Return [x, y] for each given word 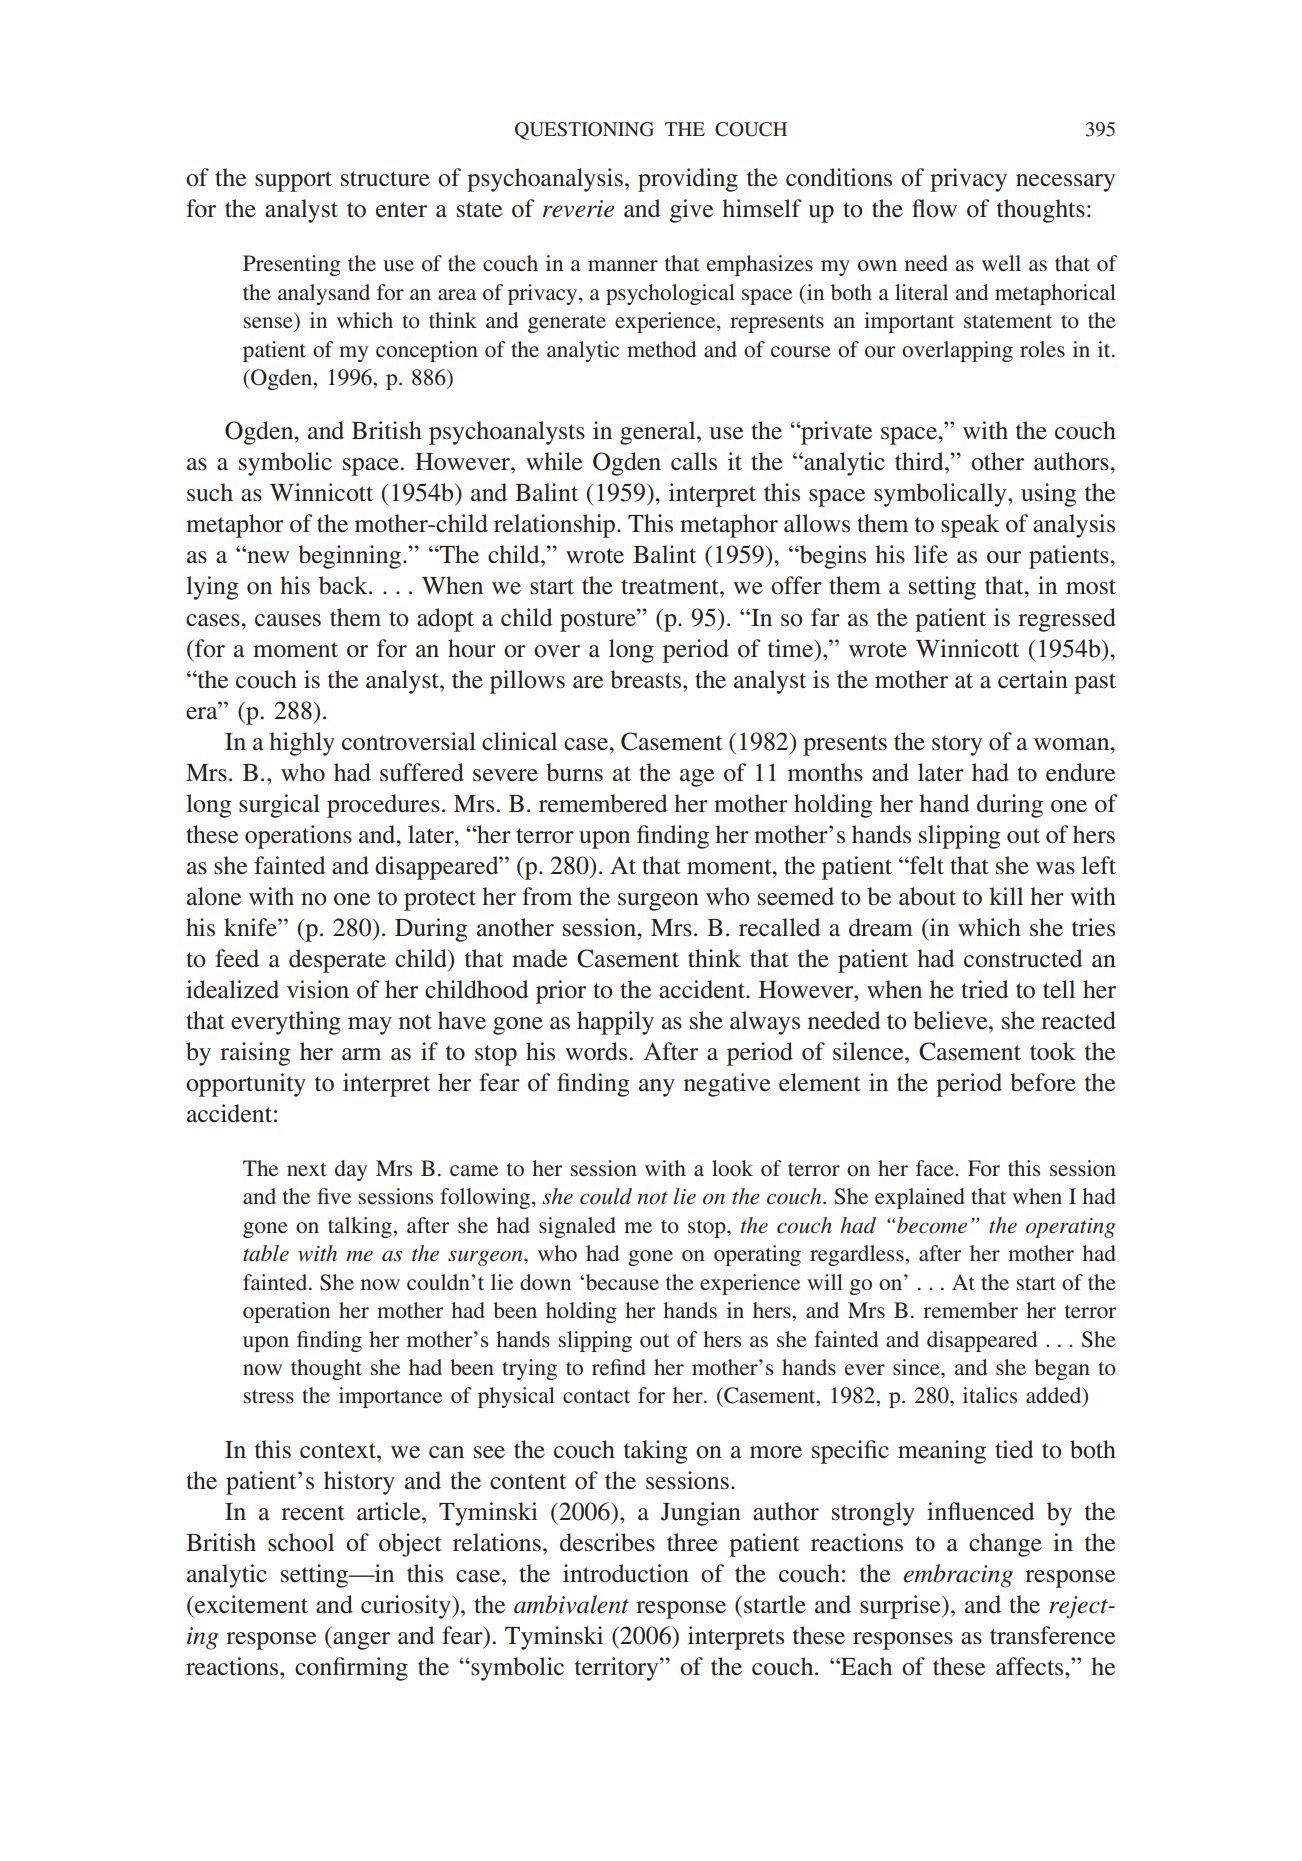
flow [934, 208]
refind [619, 1367]
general [659, 433]
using [1049, 495]
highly [302, 744]
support [293, 181]
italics [990, 1395]
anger [360, 1641]
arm [361, 1054]
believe [951, 1020]
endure [1080, 772]
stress [268, 1396]
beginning [349, 557]
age [697, 778]
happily [615, 1023]
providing [688, 180]
